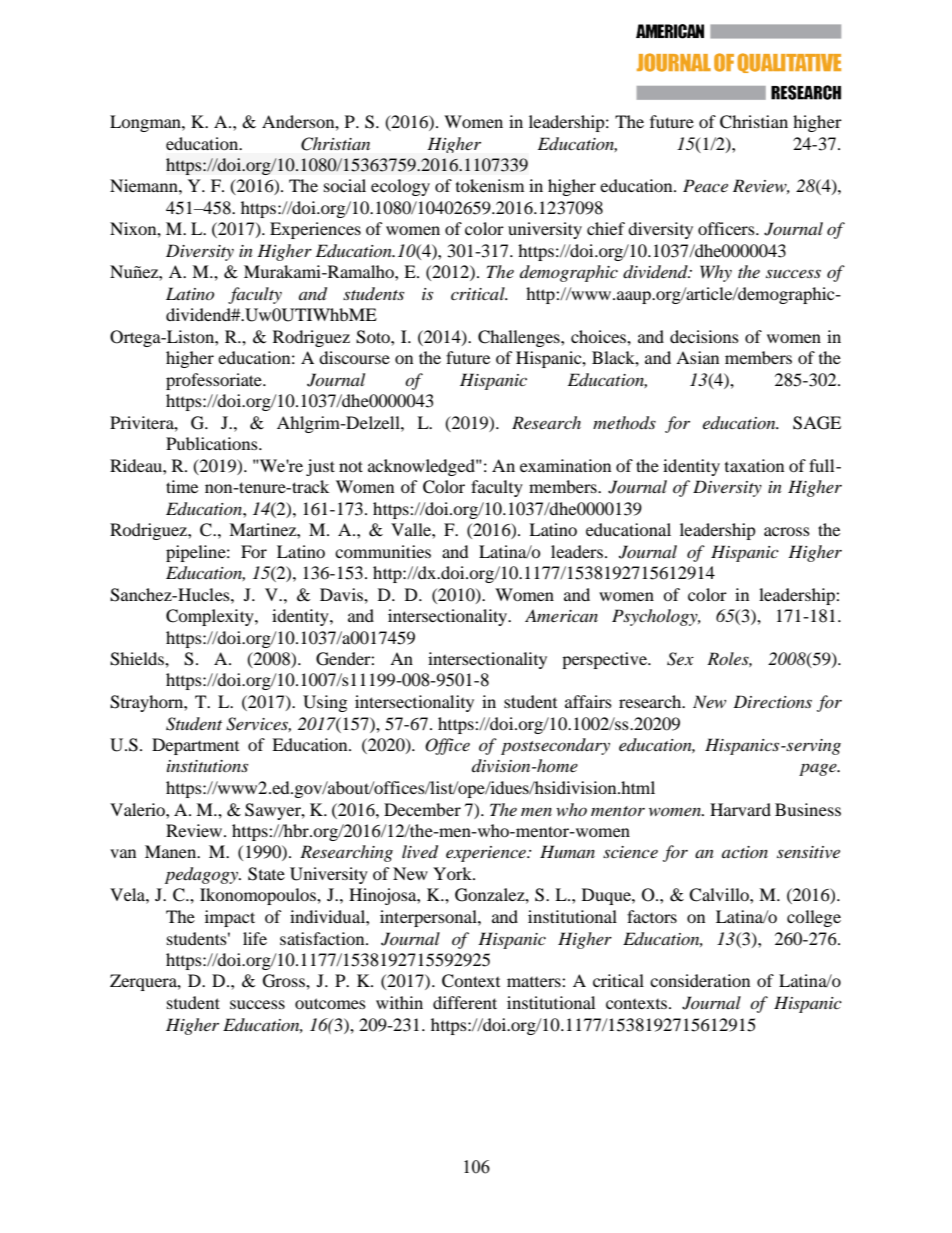 This document has height=1233, width=952. What do you see at coordinates (255, 938) in the document?
I see `life` at bounding box center [255, 938].
